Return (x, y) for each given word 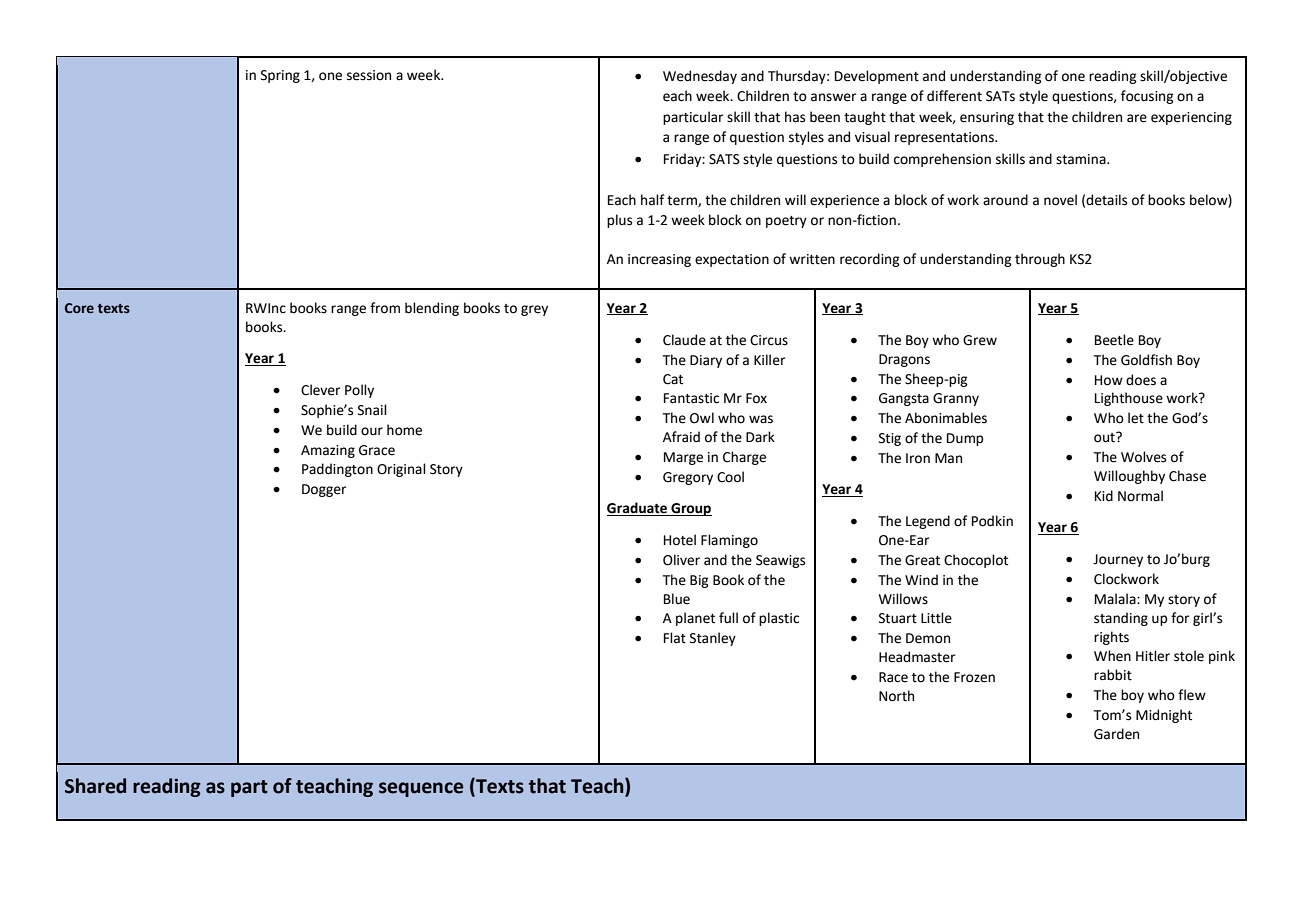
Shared (95, 786)
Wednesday (700, 77)
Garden (1116, 734)
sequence (421, 789)
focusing (1147, 97)
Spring (280, 76)
